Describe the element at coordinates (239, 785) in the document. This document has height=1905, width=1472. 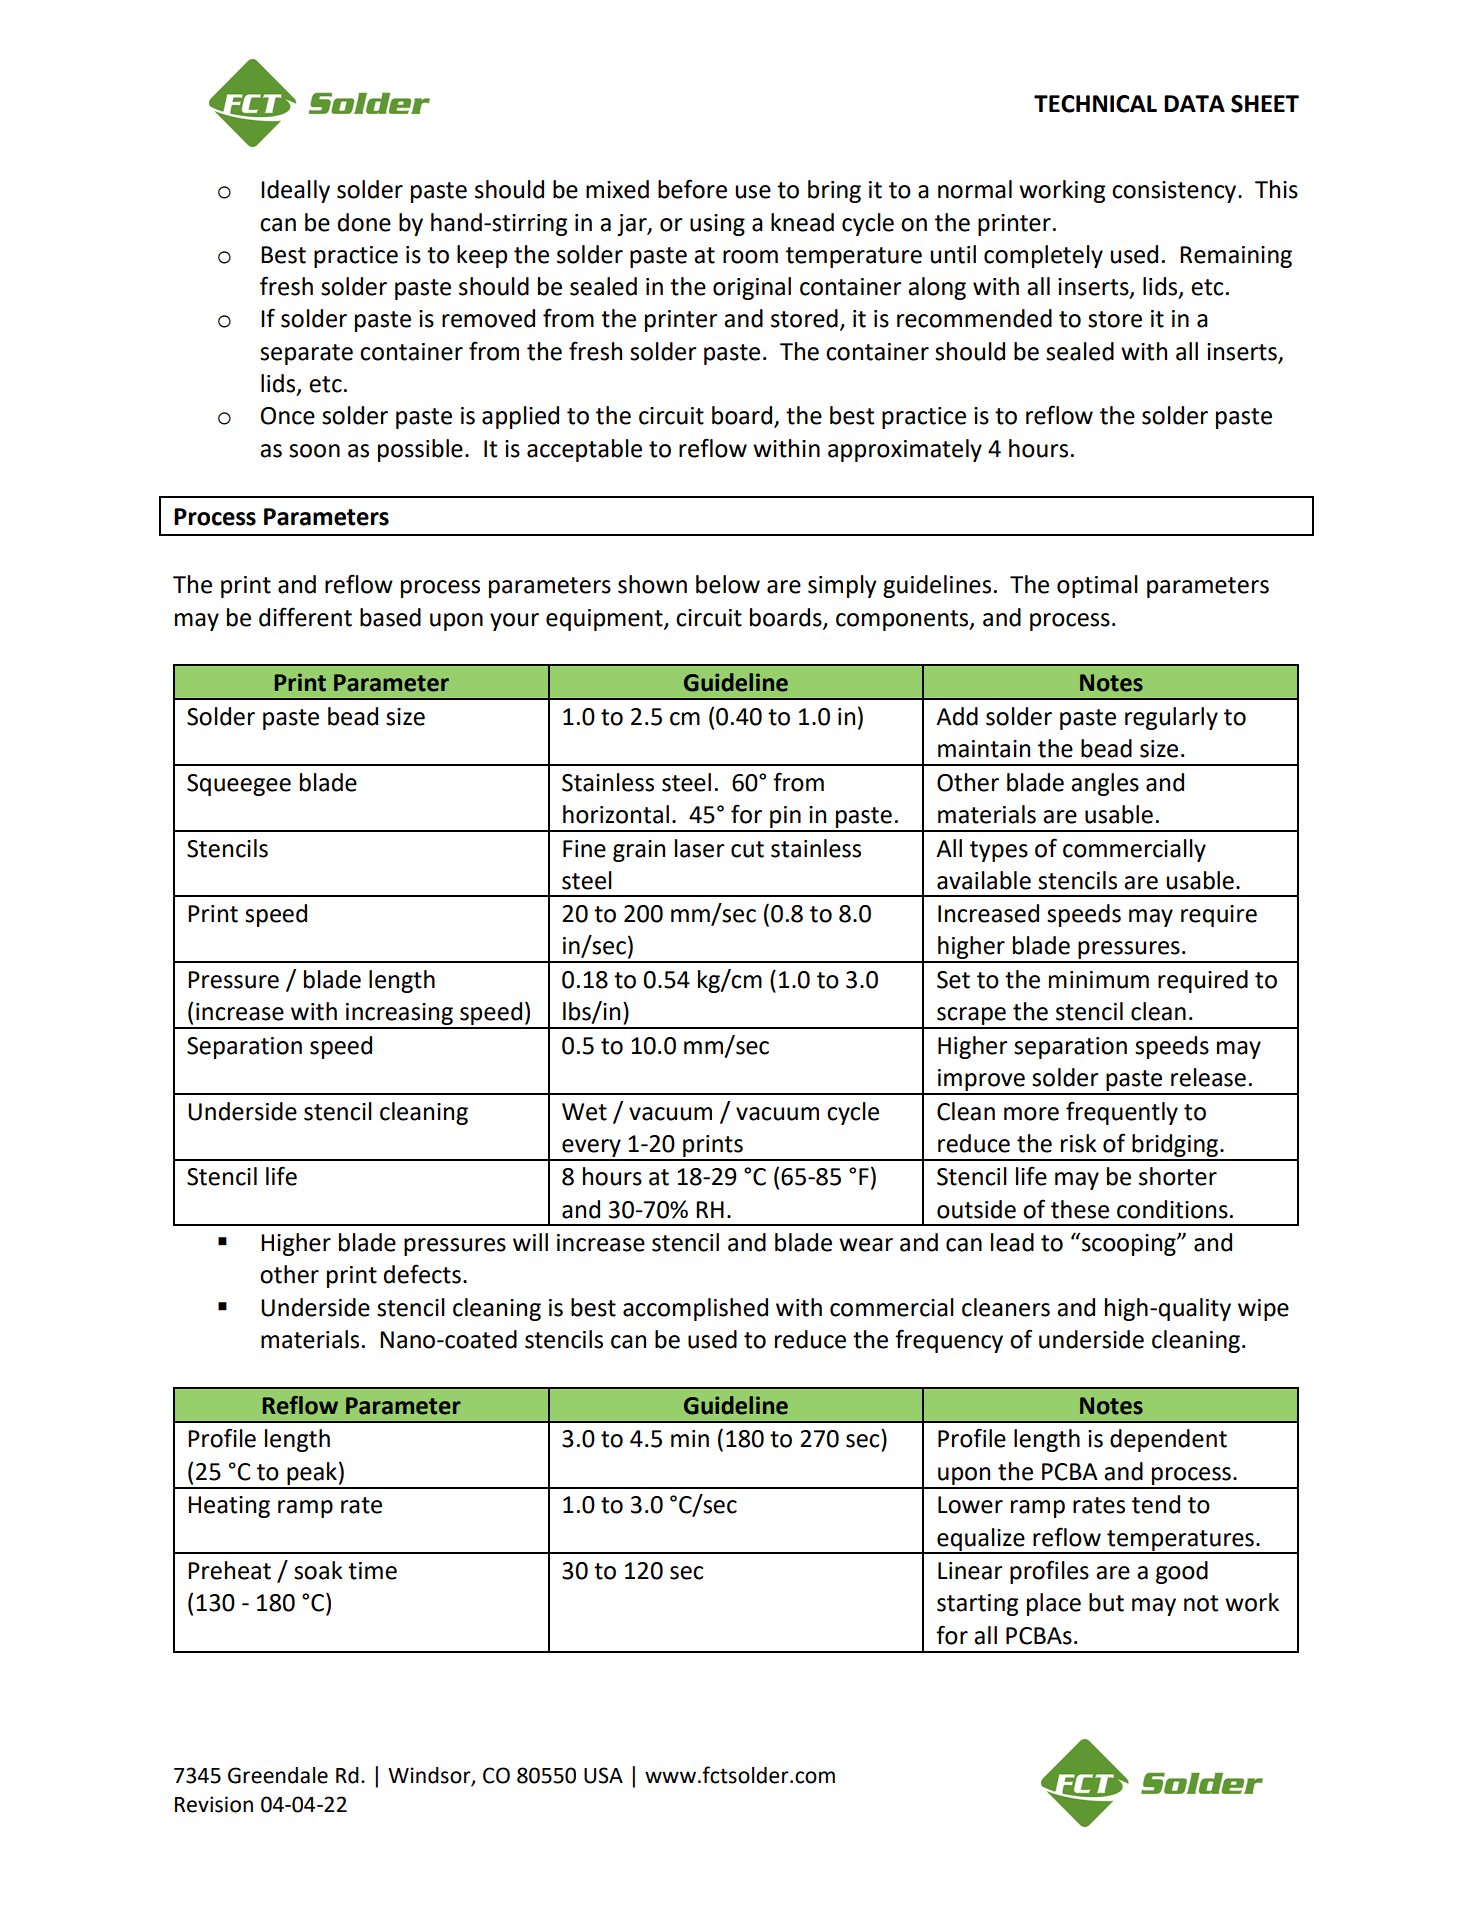
I see `Squeegee` at that location.
